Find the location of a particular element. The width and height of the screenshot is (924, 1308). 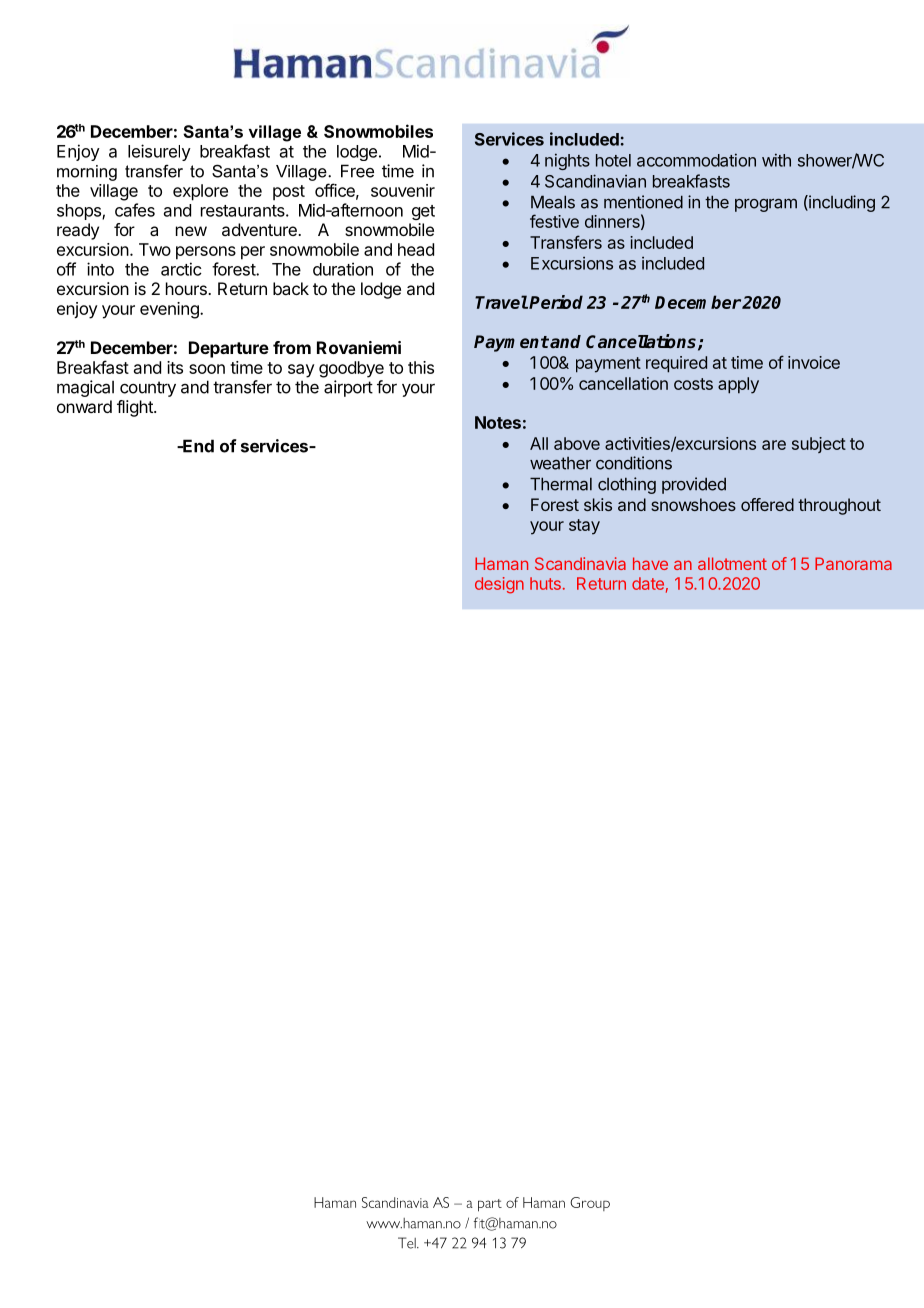

program is located at coordinates (766, 205).
